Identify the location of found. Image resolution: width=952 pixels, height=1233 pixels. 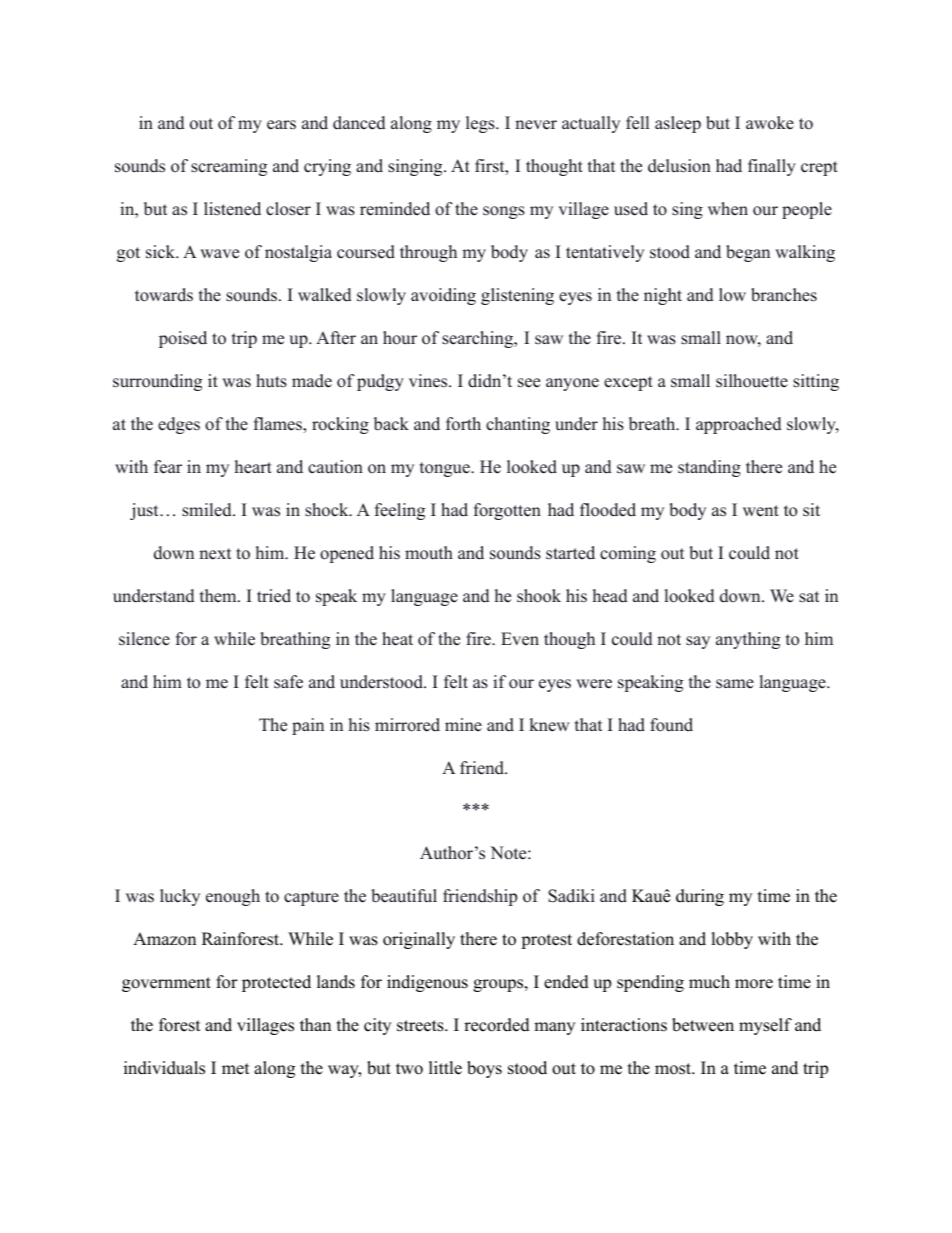
(671, 725).
